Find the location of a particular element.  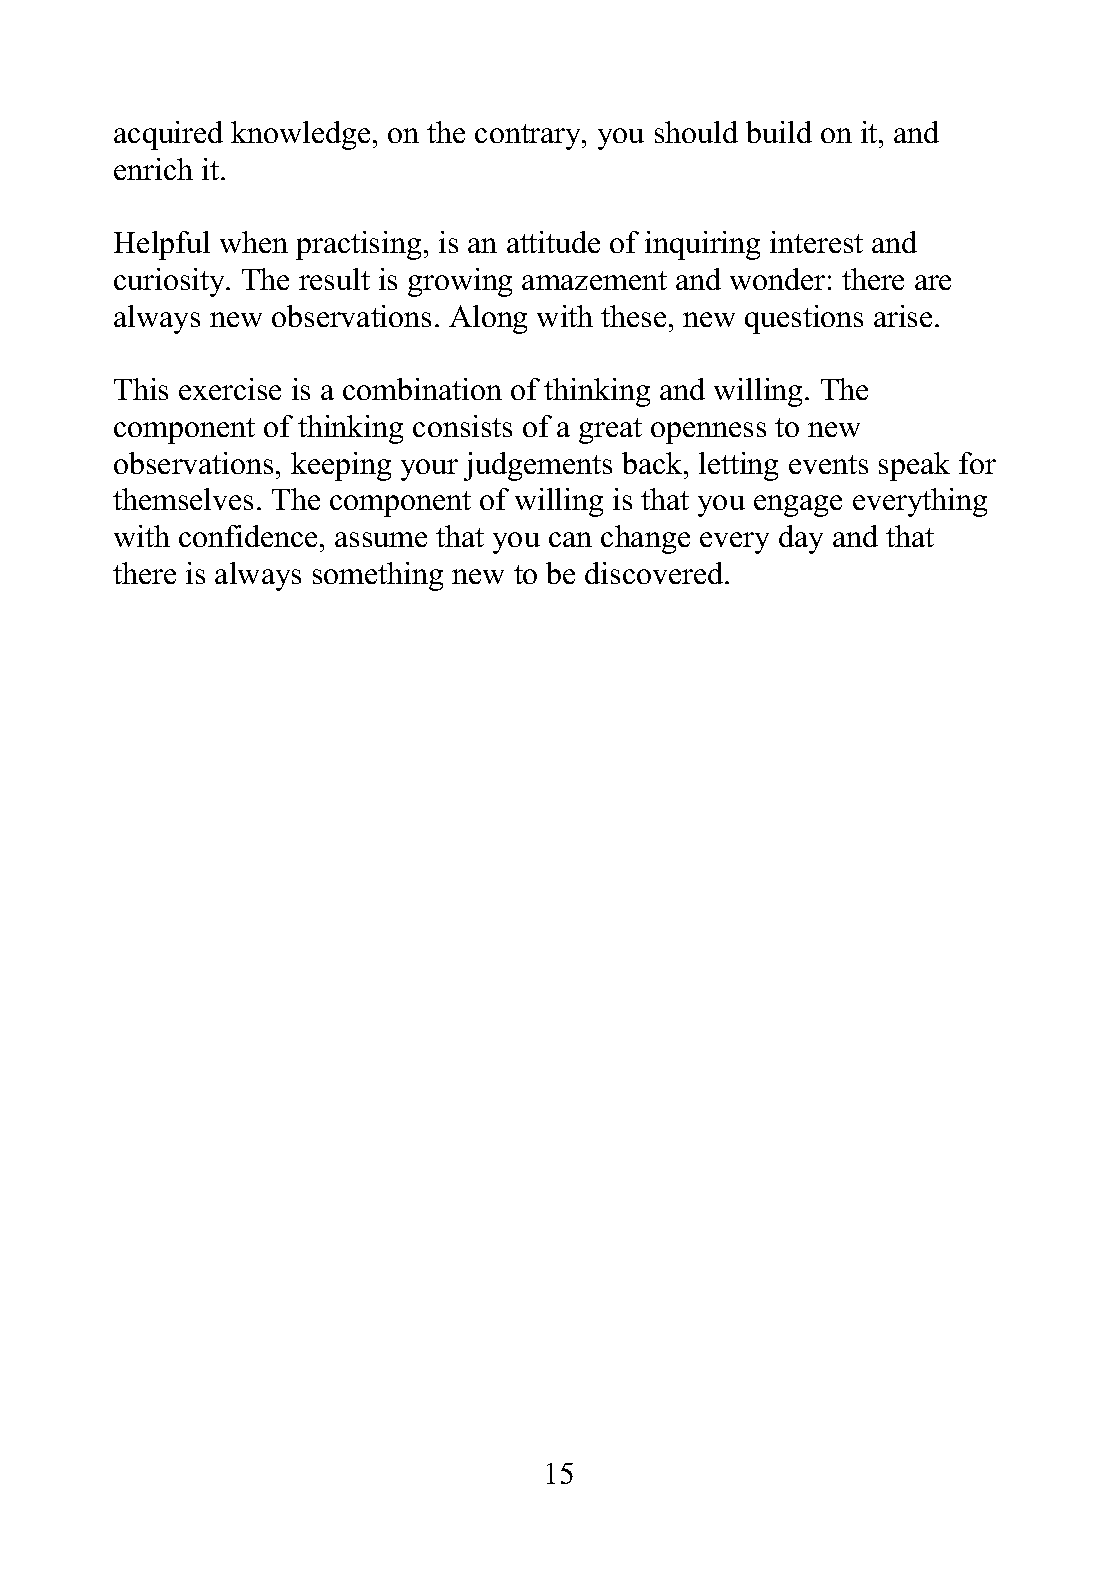

arise is located at coordinates (903, 316).
